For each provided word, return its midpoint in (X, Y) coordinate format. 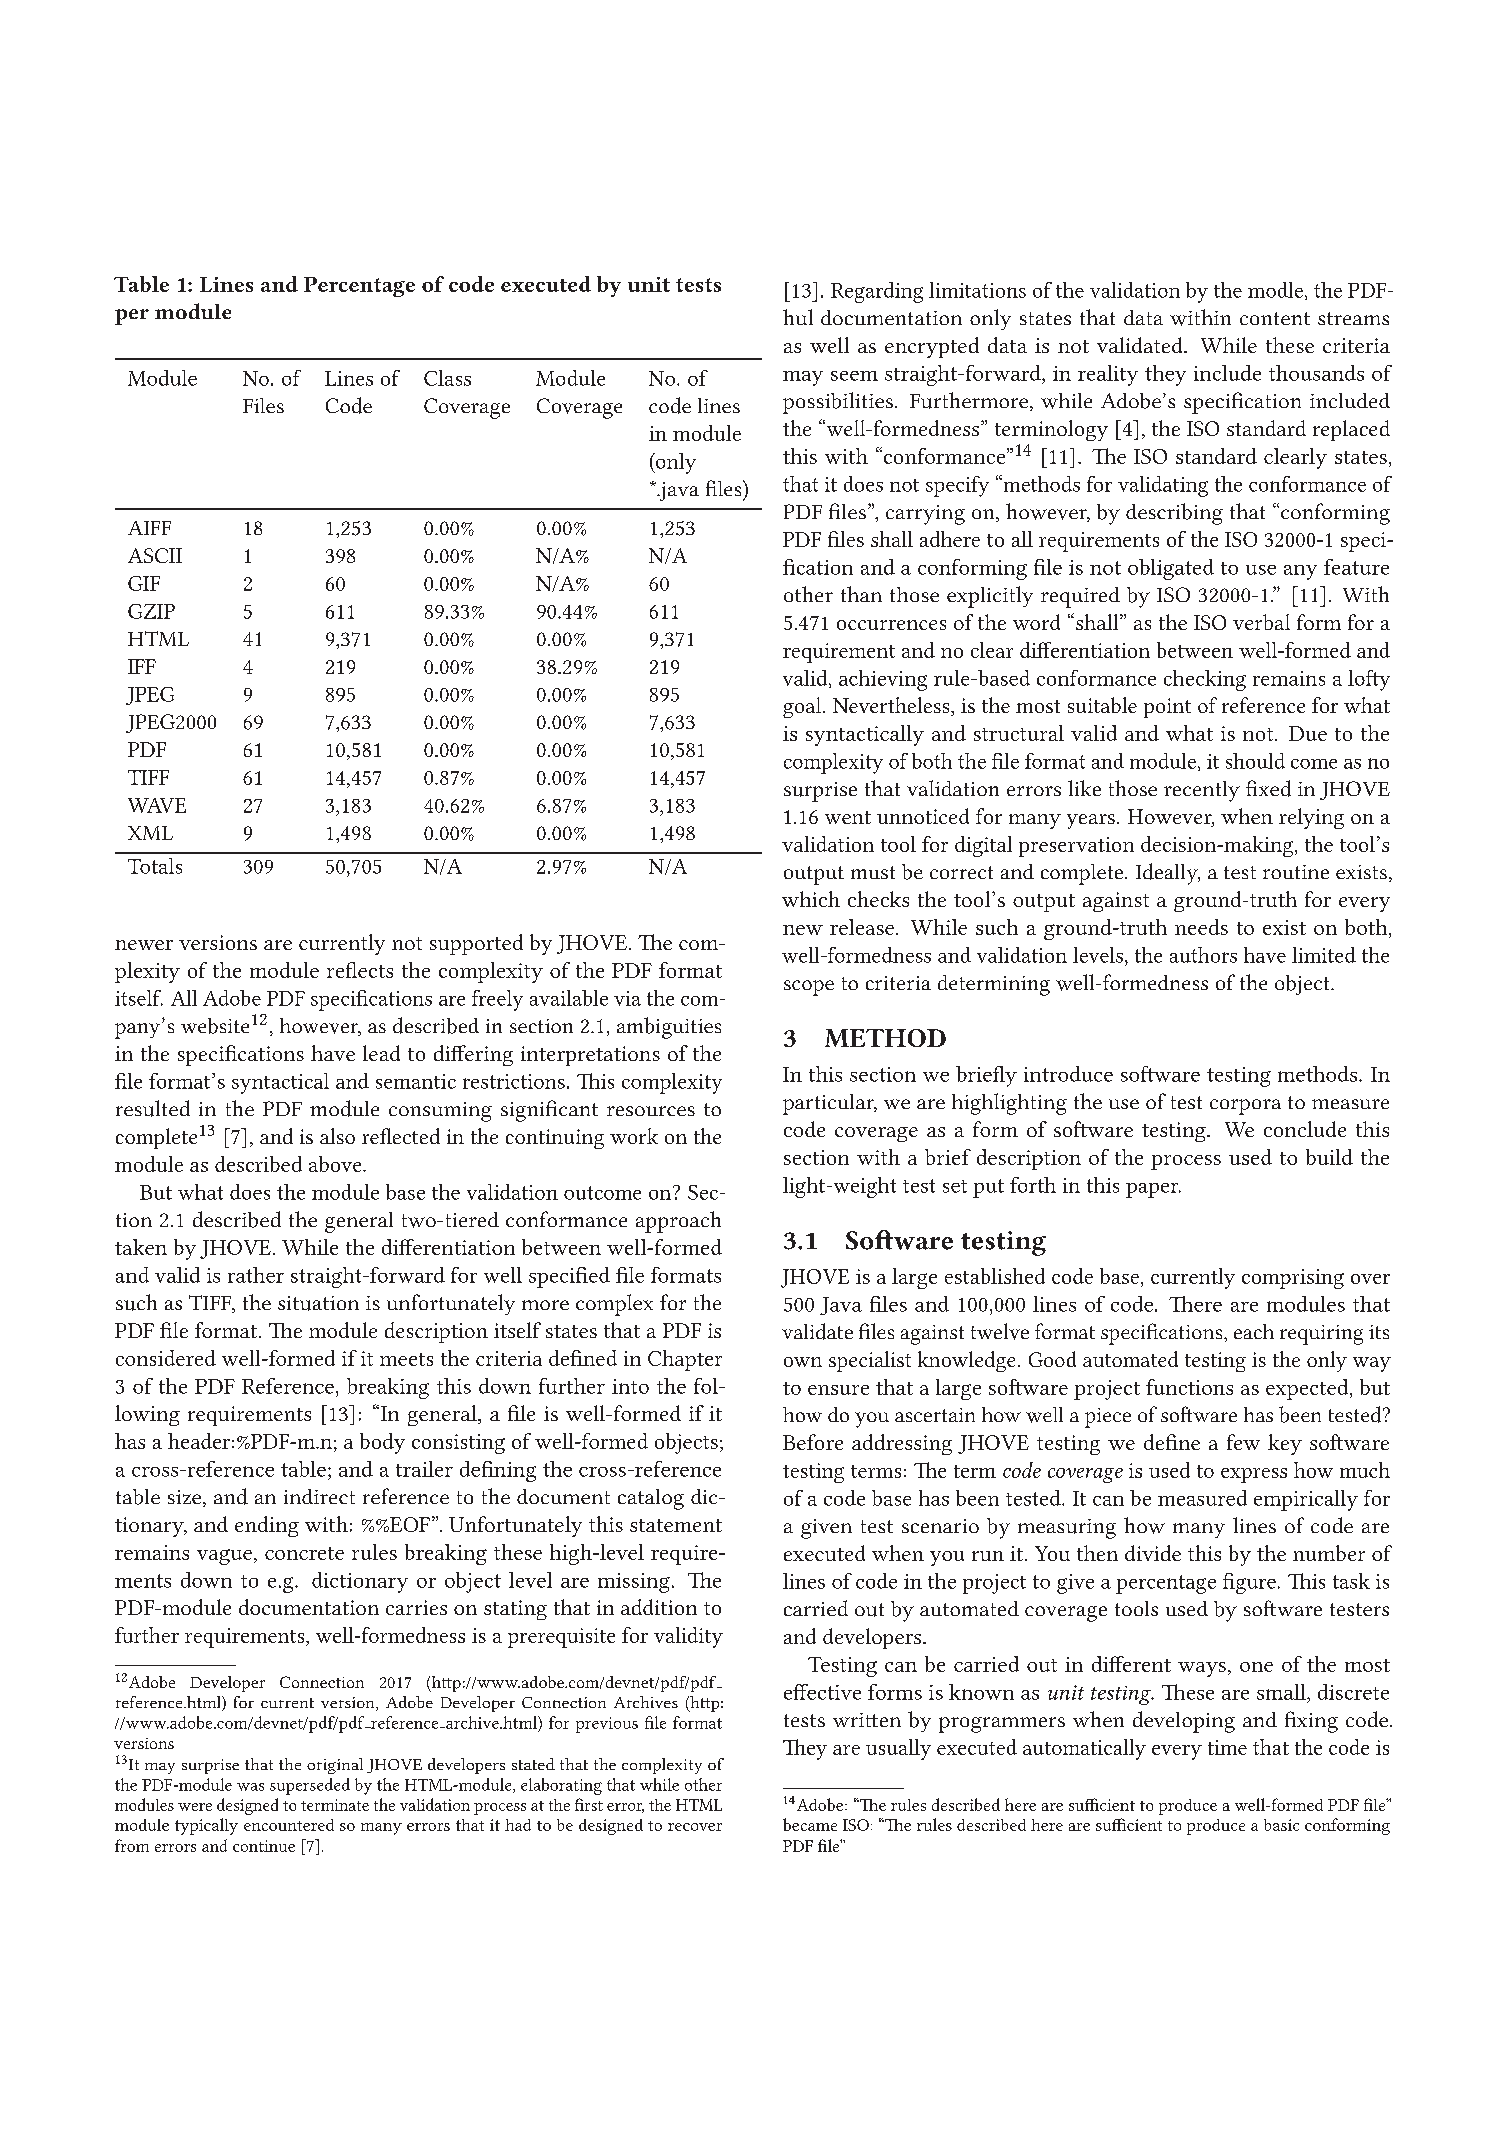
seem (854, 376)
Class (447, 378)
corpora (1245, 1107)
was (250, 1787)
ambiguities (669, 1028)
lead (381, 1053)
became (810, 1824)
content (1275, 318)
